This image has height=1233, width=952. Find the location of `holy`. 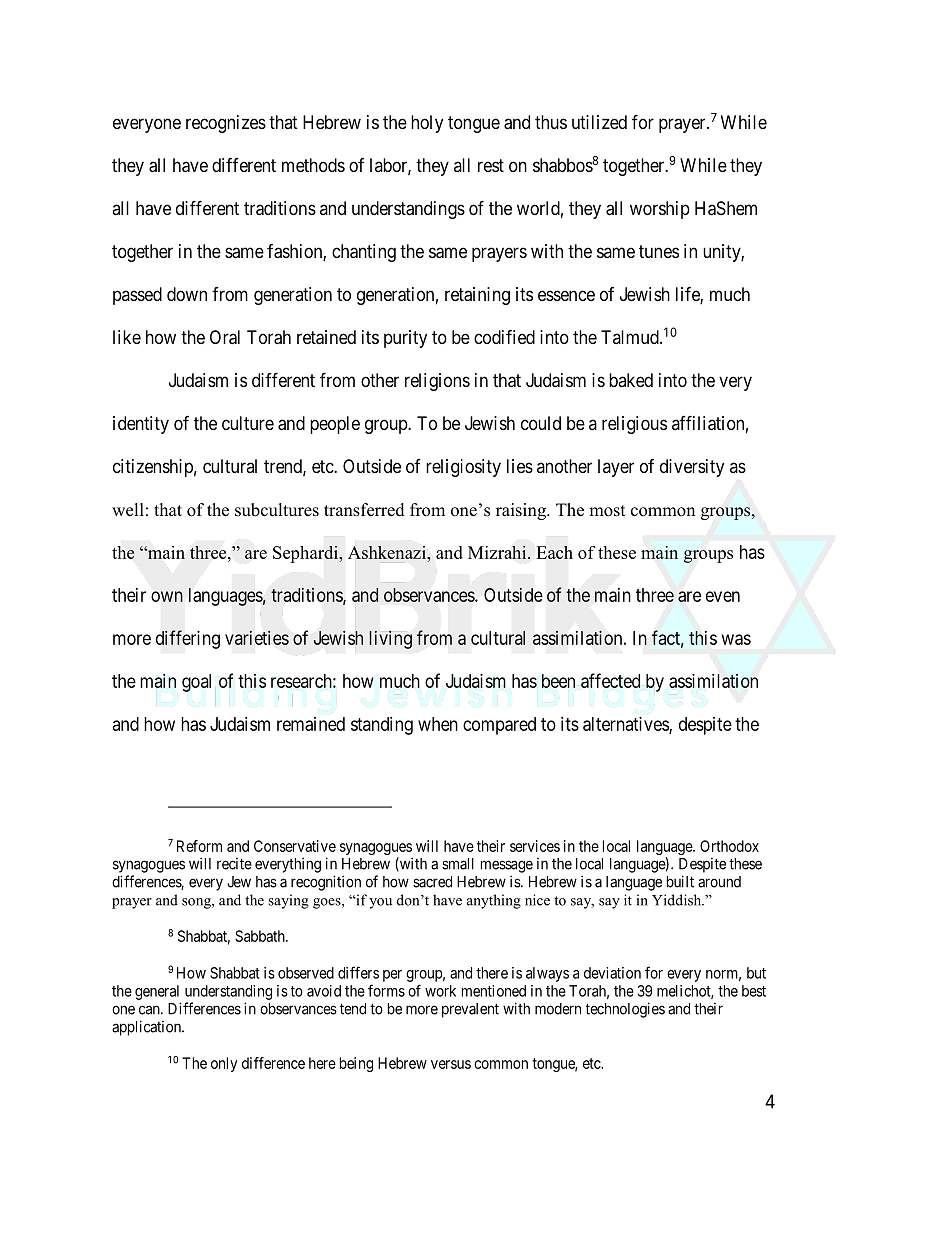

holy is located at coordinates (427, 124).
